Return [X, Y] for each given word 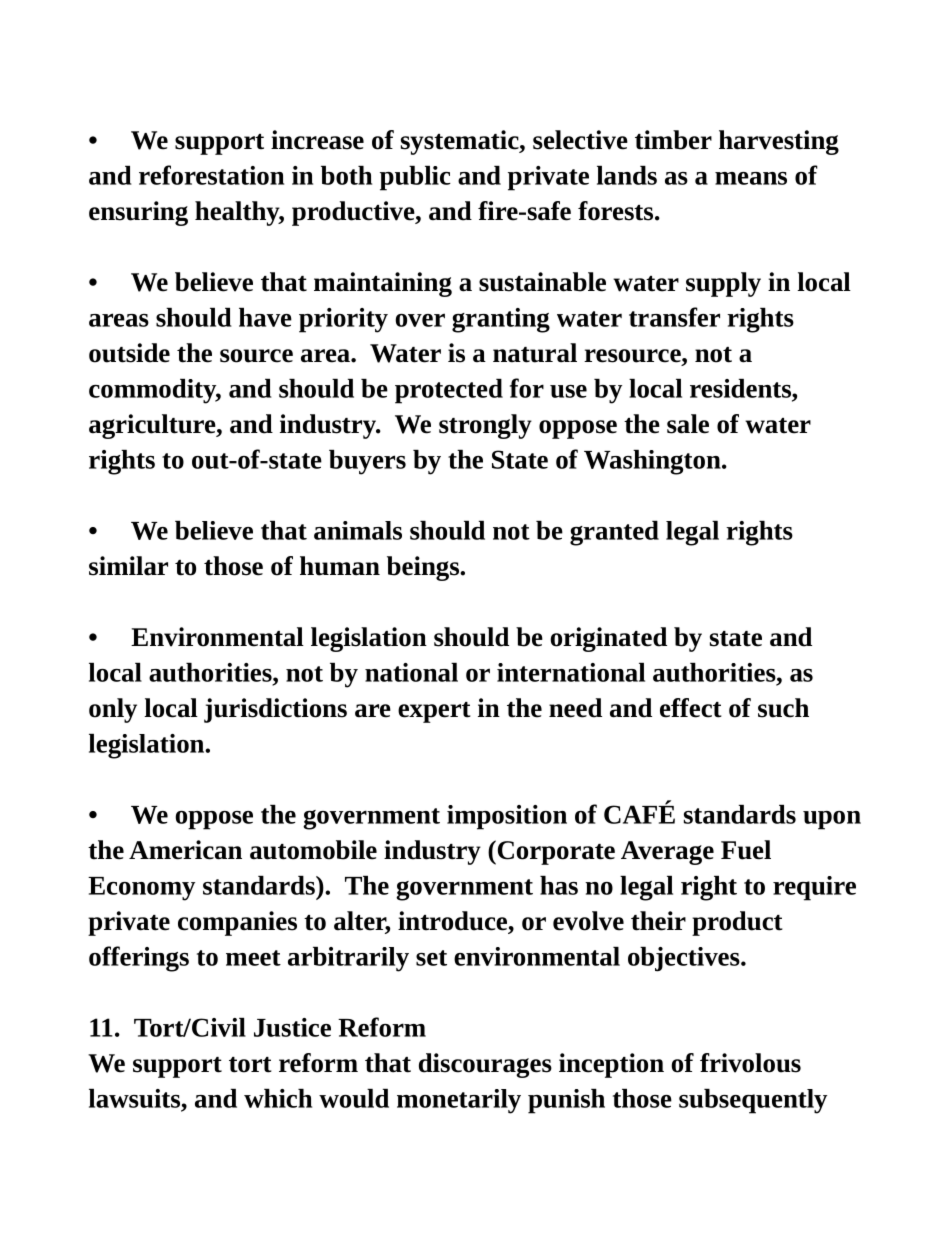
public [415, 178]
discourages [485, 1065]
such [783, 708]
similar [128, 566]
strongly [485, 426]
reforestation [211, 175]
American [185, 850]
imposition [507, 817]
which [278, 1098]
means [751, 178]
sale [688, 424]
